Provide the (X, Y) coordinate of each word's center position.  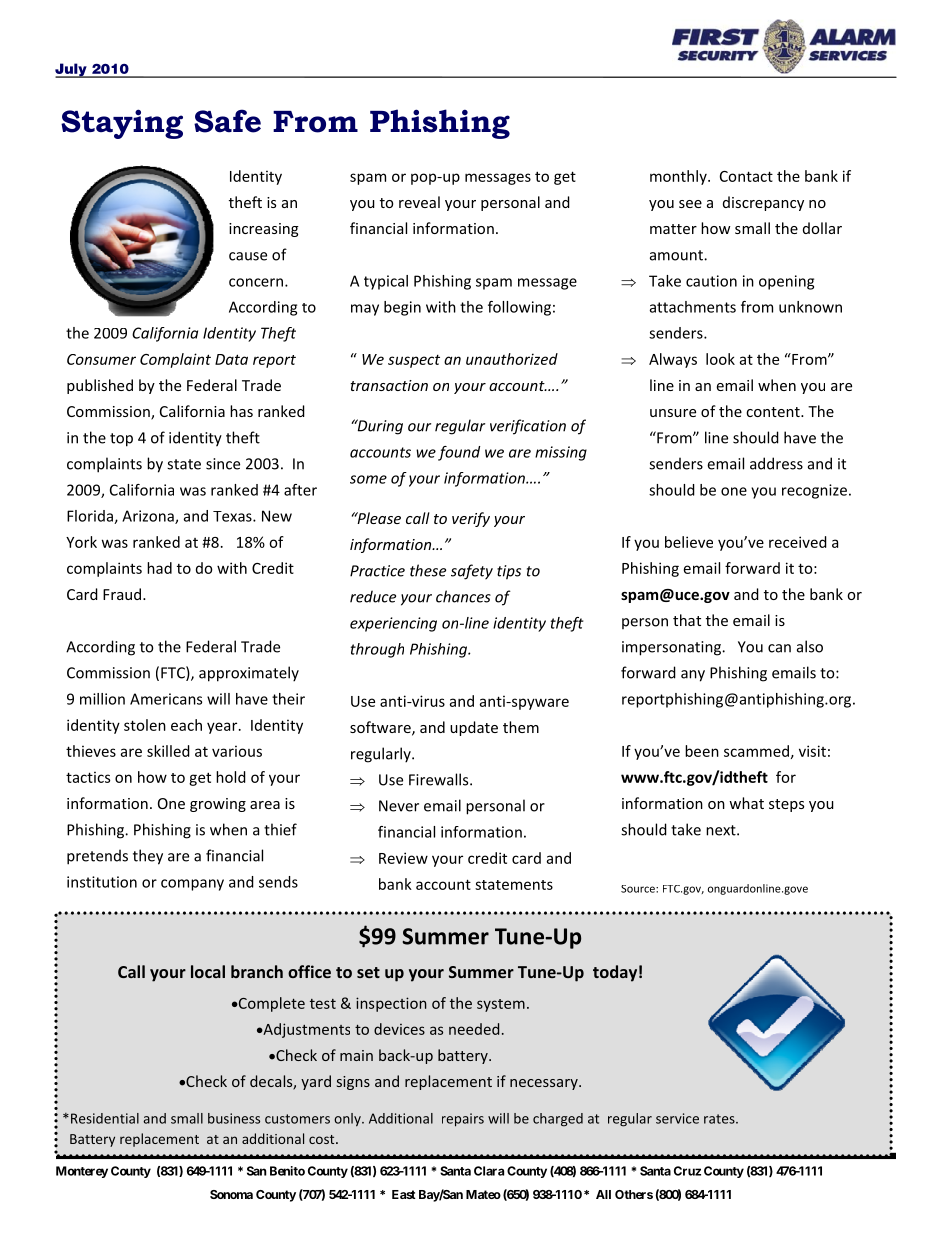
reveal (419, 202)
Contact (746, 176)
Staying (122, 124)
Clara (489, 1171)
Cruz (687, 1171)
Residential (105, 1118)
